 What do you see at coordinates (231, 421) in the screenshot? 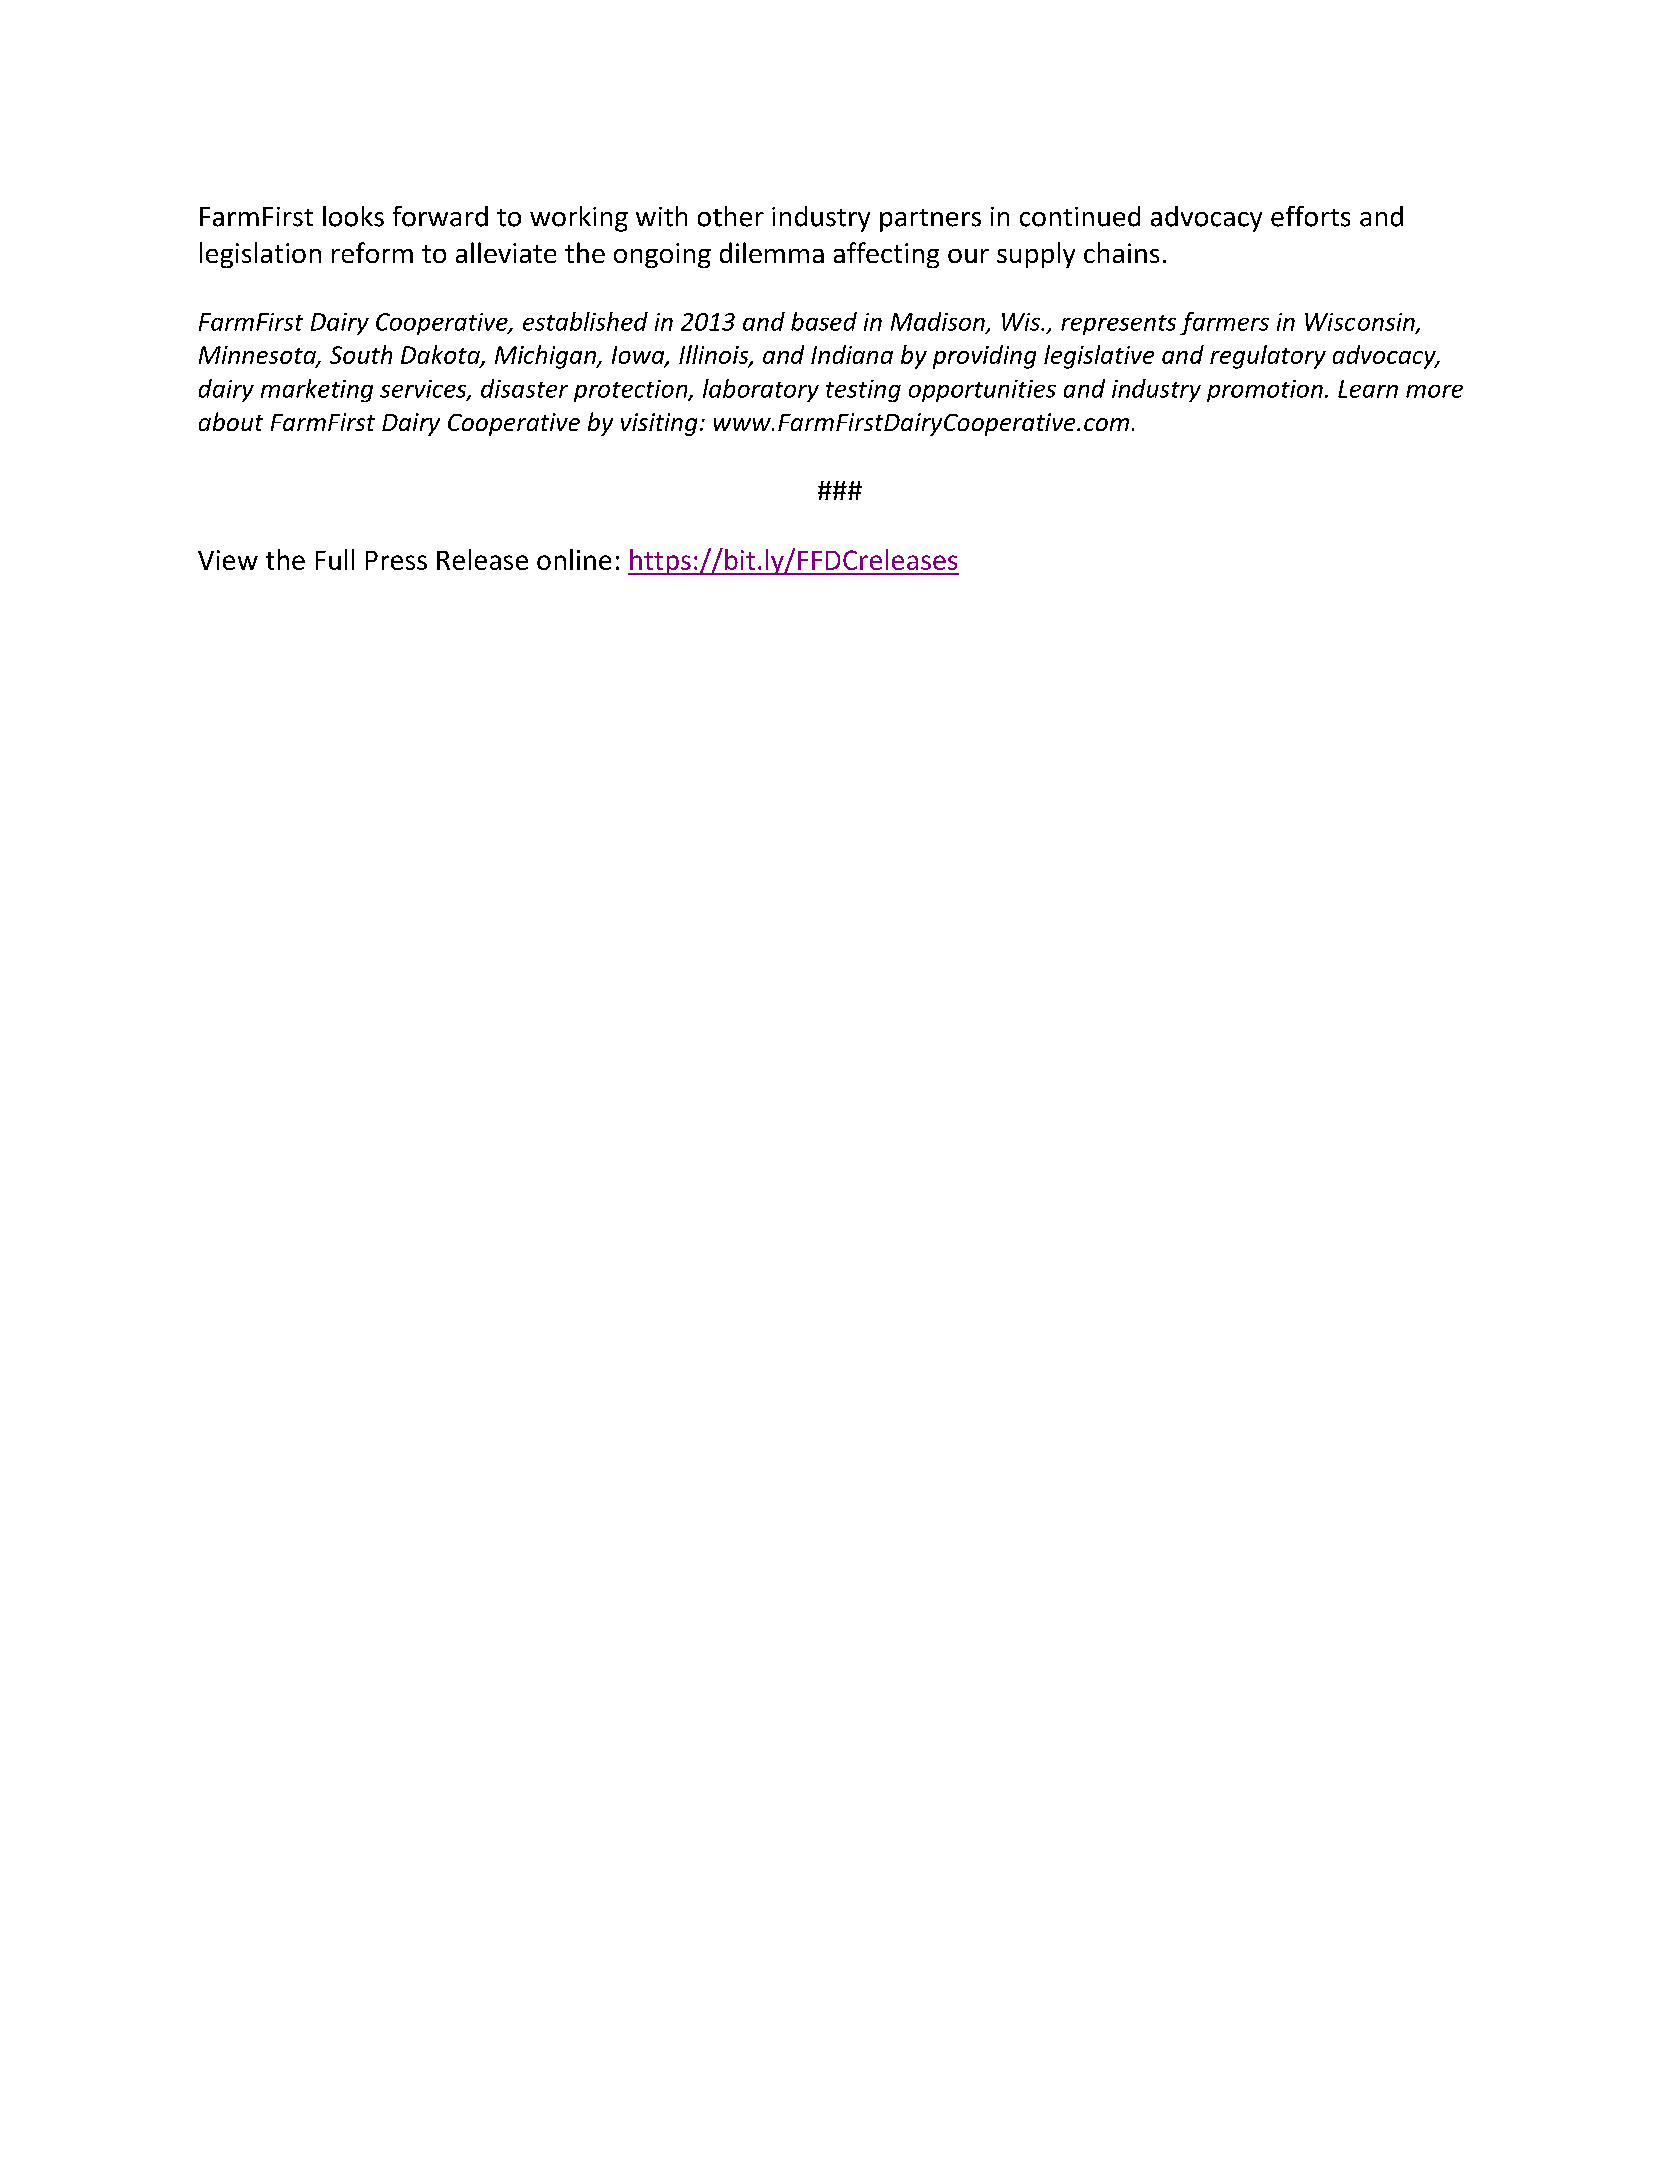
I see `about` at bounding box center [231, 421].
